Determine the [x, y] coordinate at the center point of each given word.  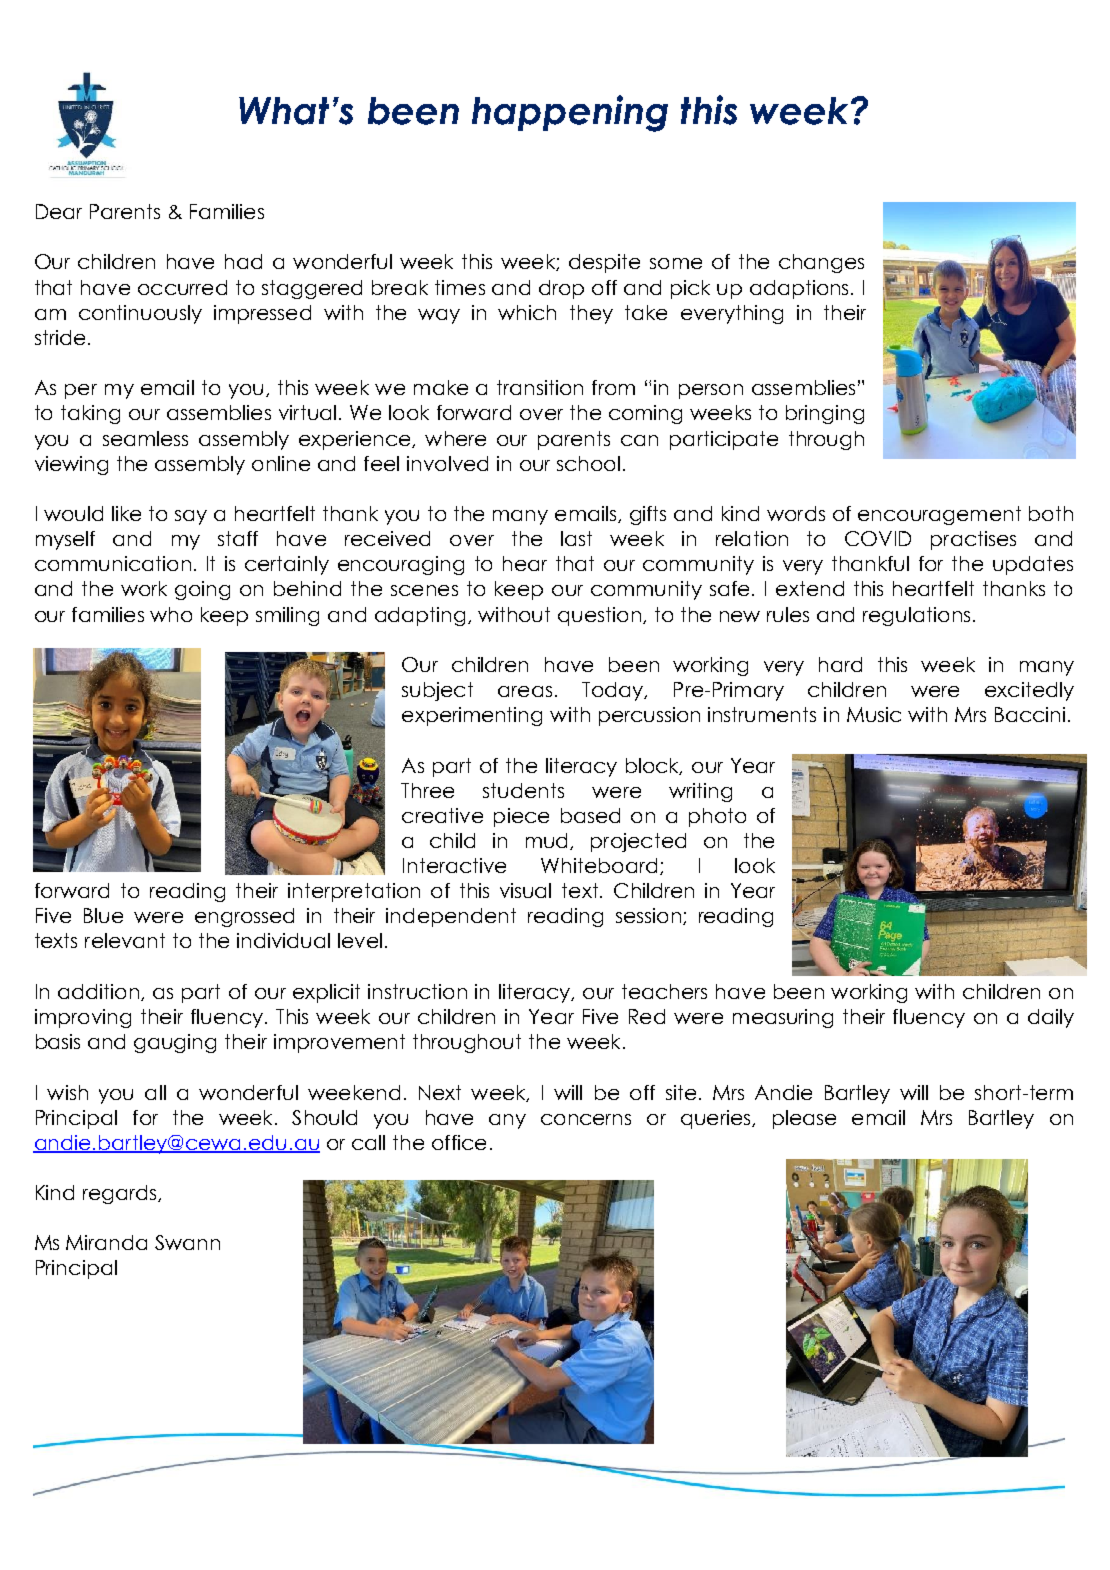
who [171, 614]
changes [821, 263]
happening [570, 113]
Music [874, 714]
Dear [59, 211]
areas [525, 691]
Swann [187, 1242]
